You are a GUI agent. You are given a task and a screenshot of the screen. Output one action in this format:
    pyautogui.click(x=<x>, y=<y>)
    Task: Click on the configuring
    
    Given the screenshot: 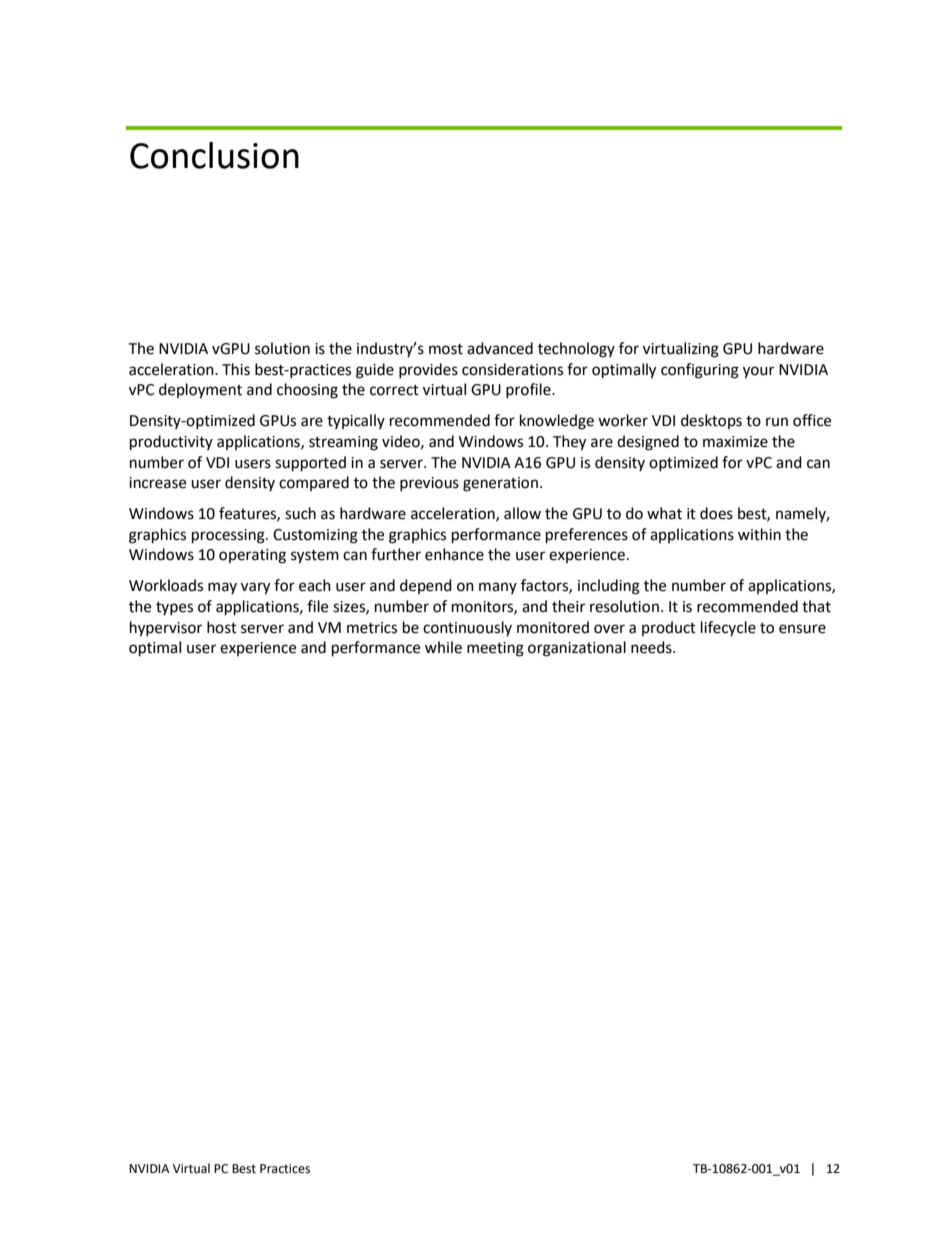 What is the action you would take?
    pyautogui.click(x=700, y=371)
